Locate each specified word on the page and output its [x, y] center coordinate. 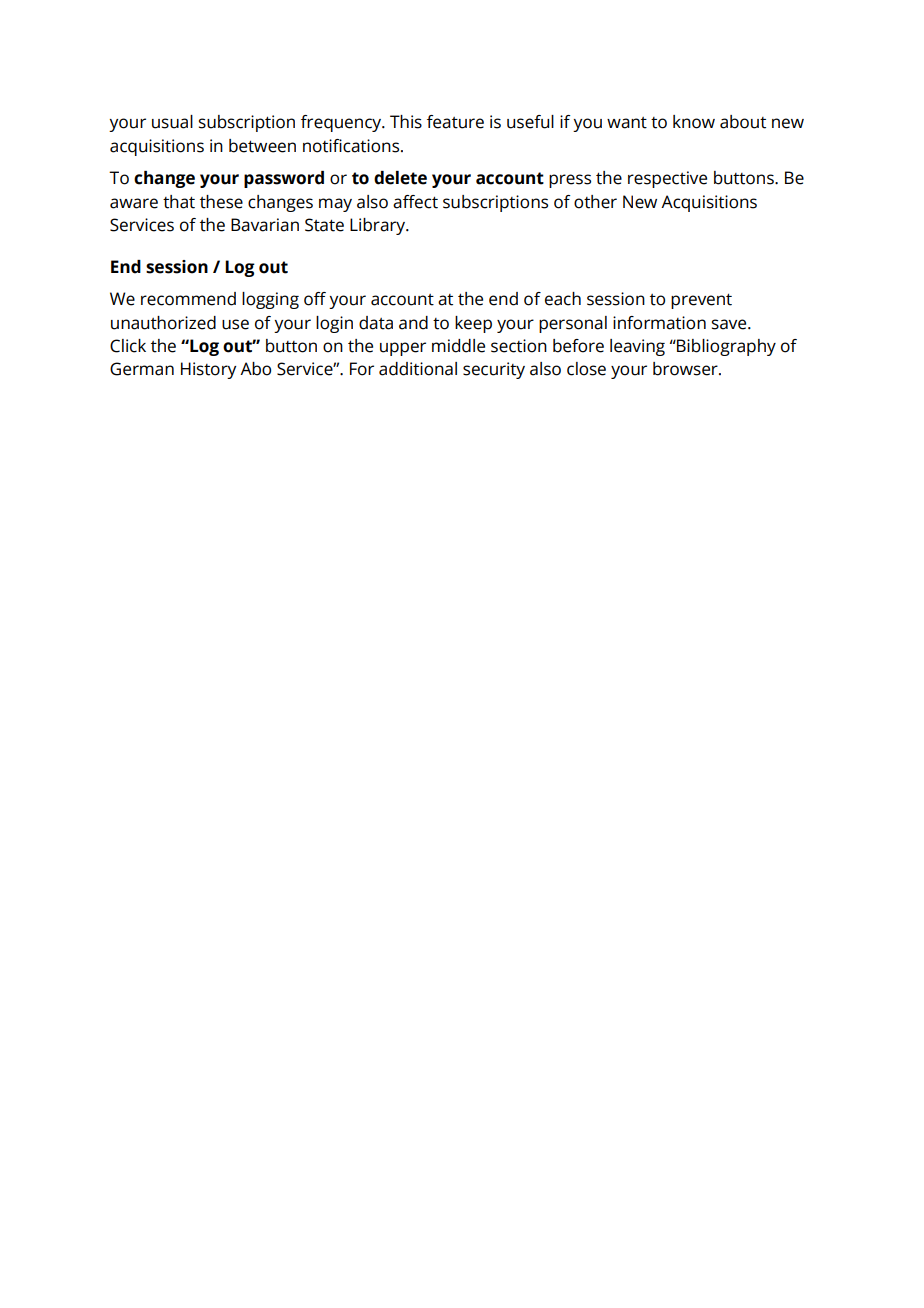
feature [455, 122]
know [694, 122]
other [595, 202]
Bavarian [265, 225]
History [208, 370]
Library [379, 226]
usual [172, 122]
